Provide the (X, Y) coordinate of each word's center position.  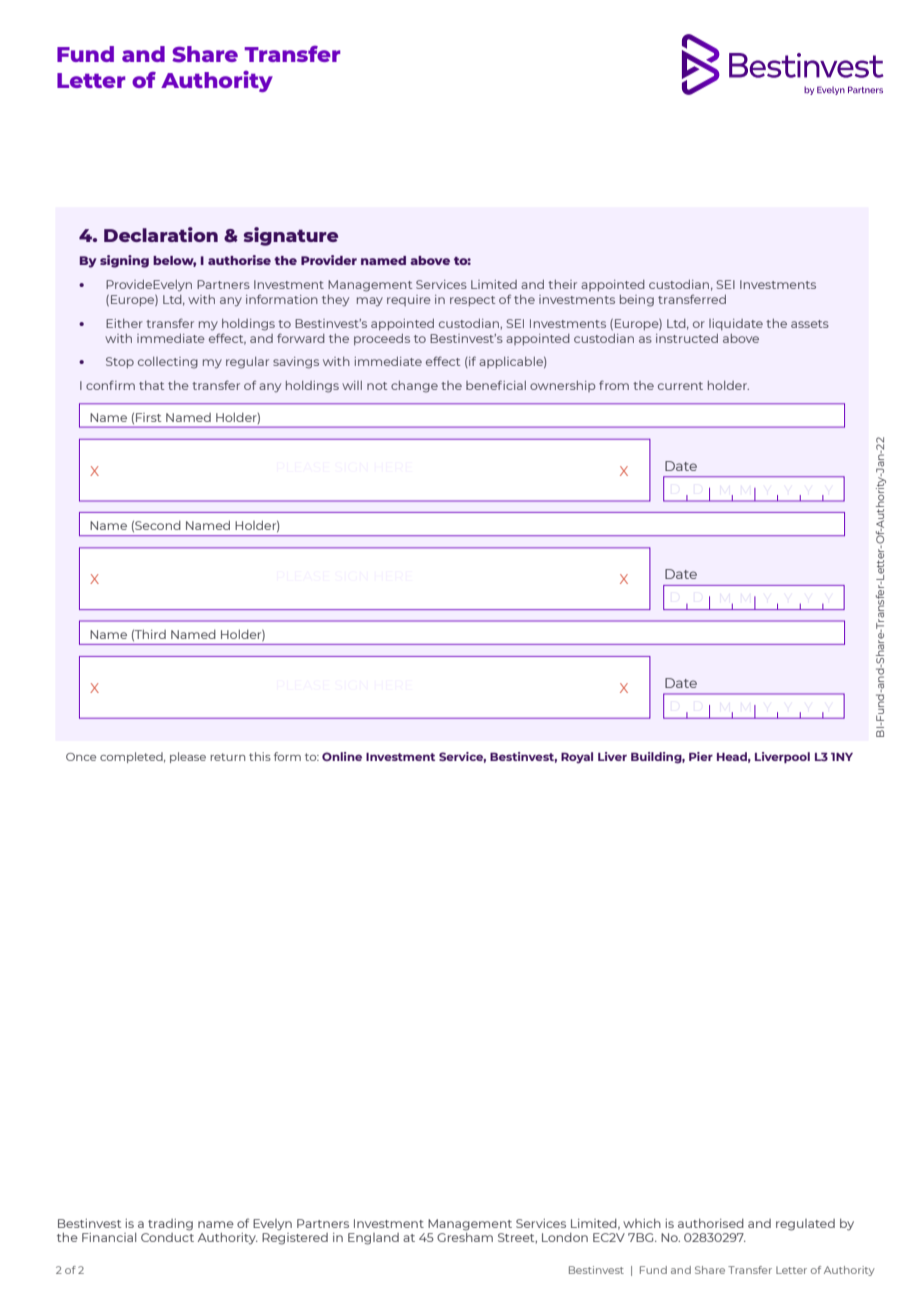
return (227, 757)
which (642, 1223)
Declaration (161, 234)
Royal (577, 758)
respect (472, 301)
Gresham (465, 1237)
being (637, 301)
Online (342, 756)
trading (170, 1225)
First (148, 417)
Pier (701, 756)
